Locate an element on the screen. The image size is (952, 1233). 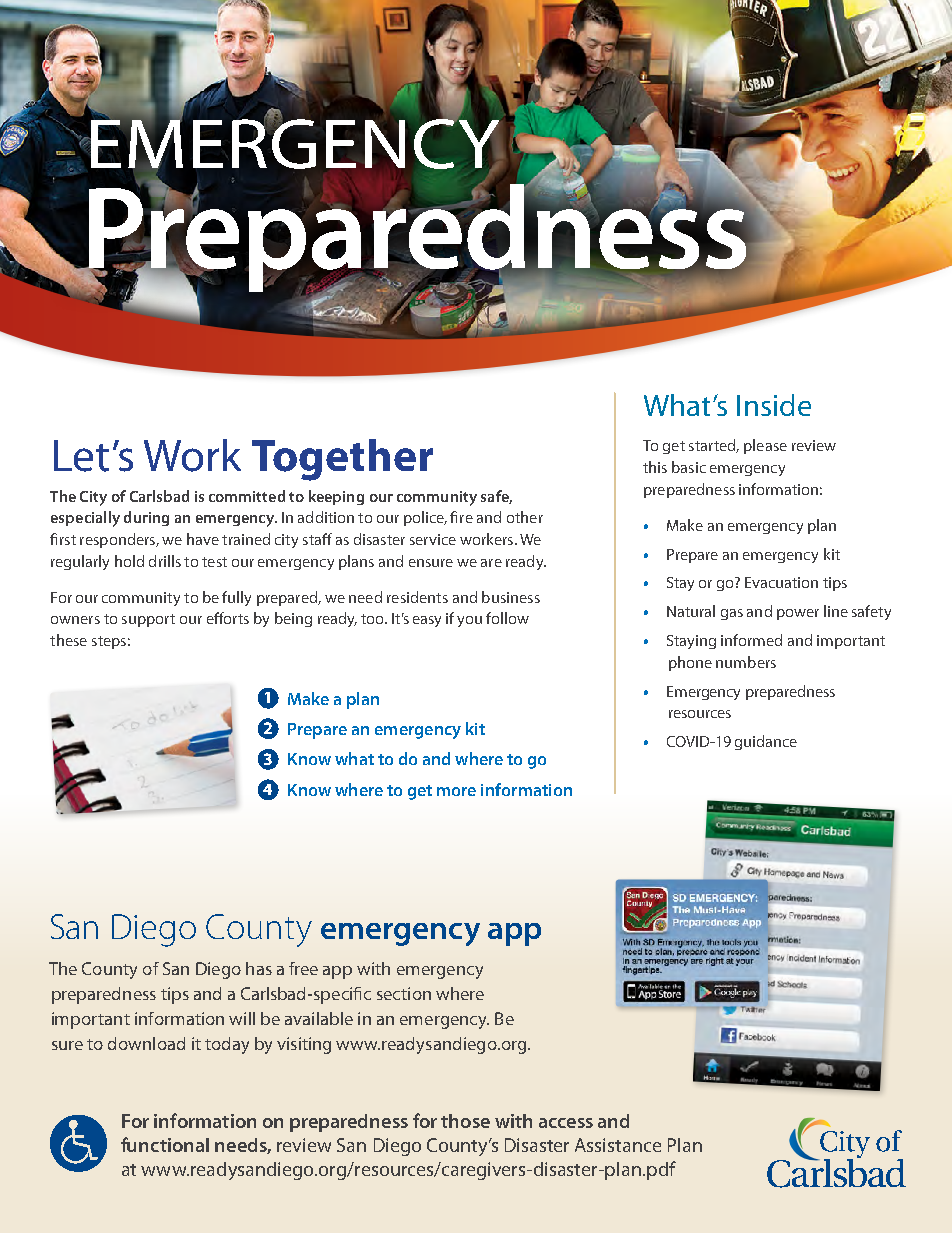
guidance is located at coordinates (766, 742).
